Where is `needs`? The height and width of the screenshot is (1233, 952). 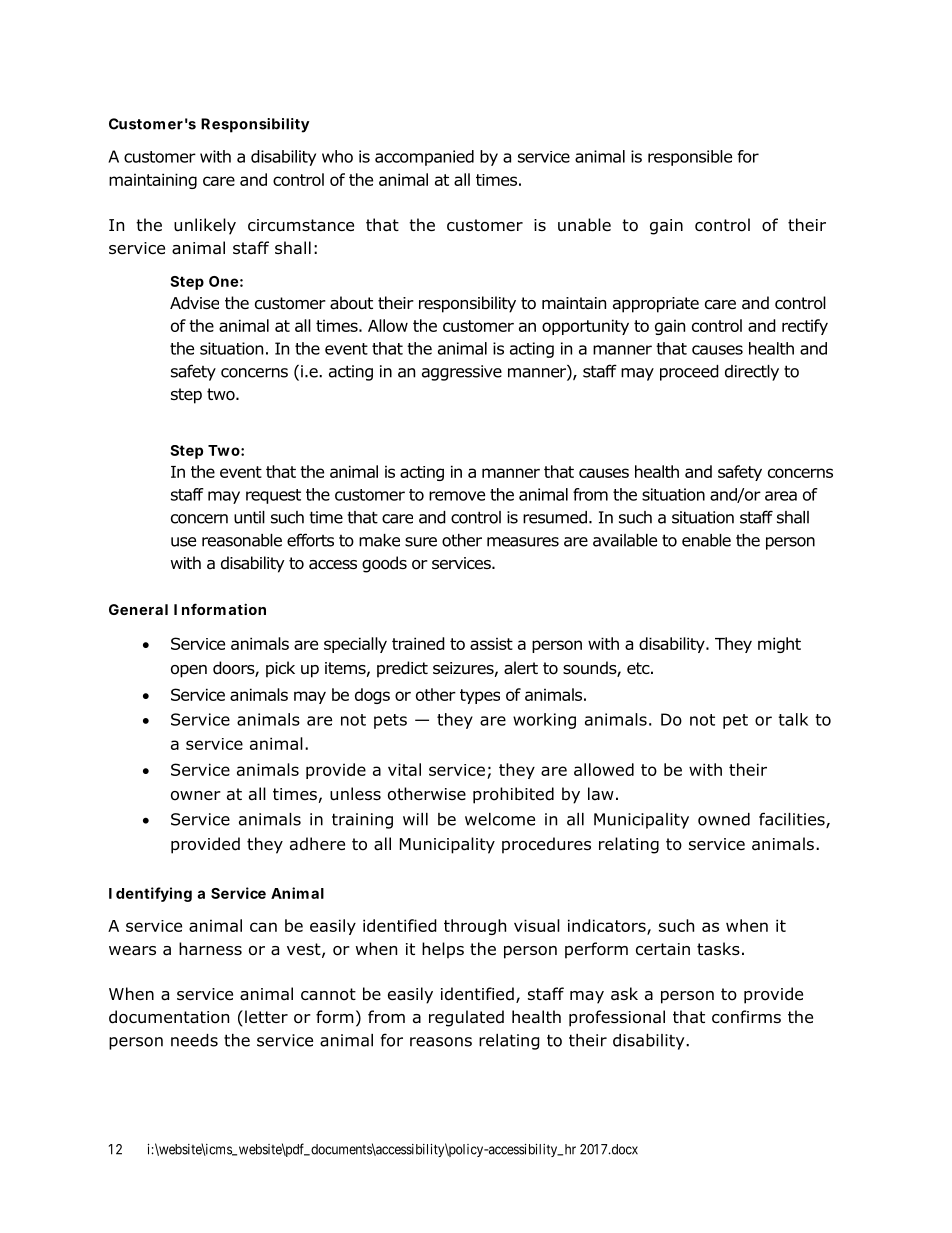 needs is located at coordinates (194, 1040).
